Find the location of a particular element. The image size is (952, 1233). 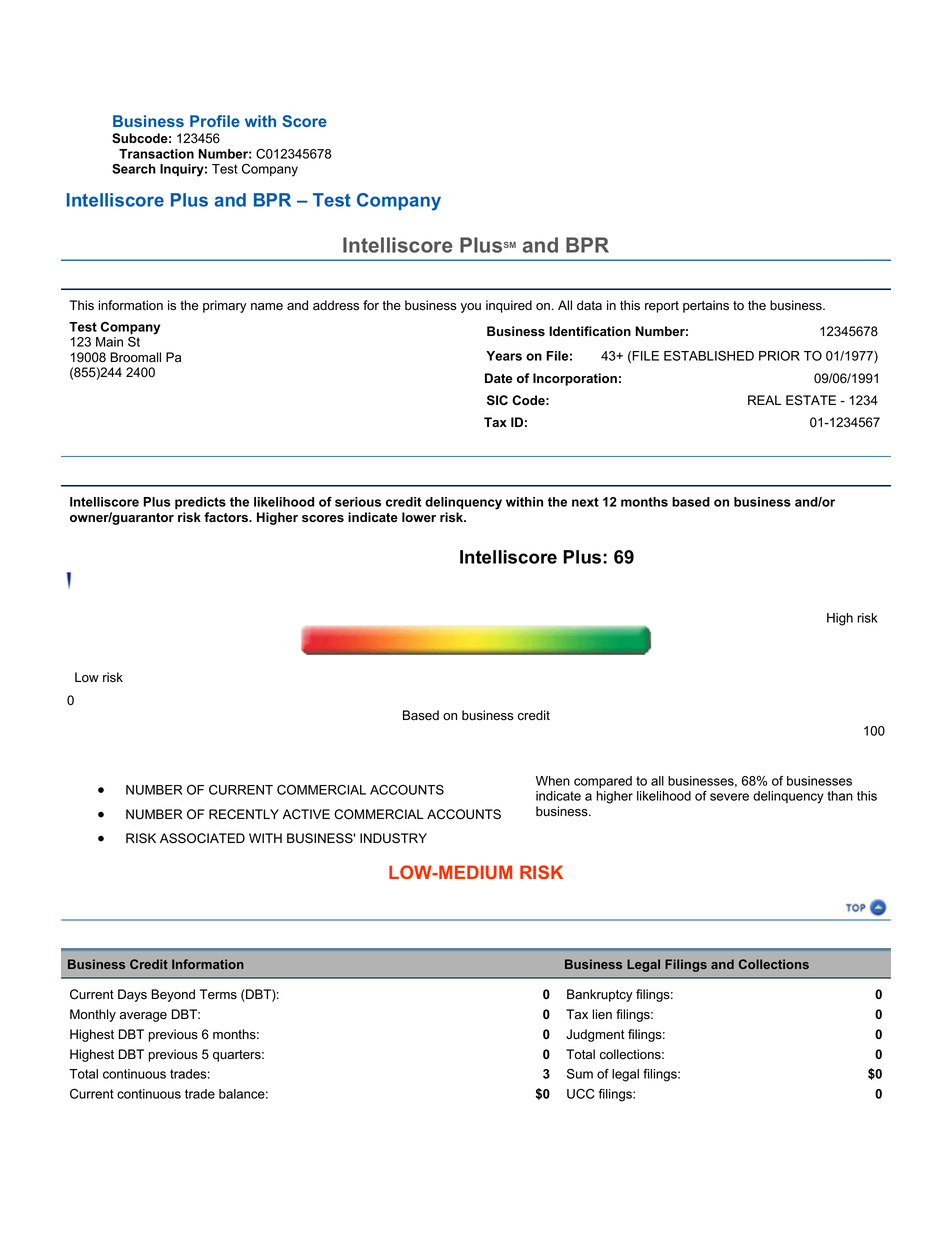

SIC is located at coordinates (497, 400).
